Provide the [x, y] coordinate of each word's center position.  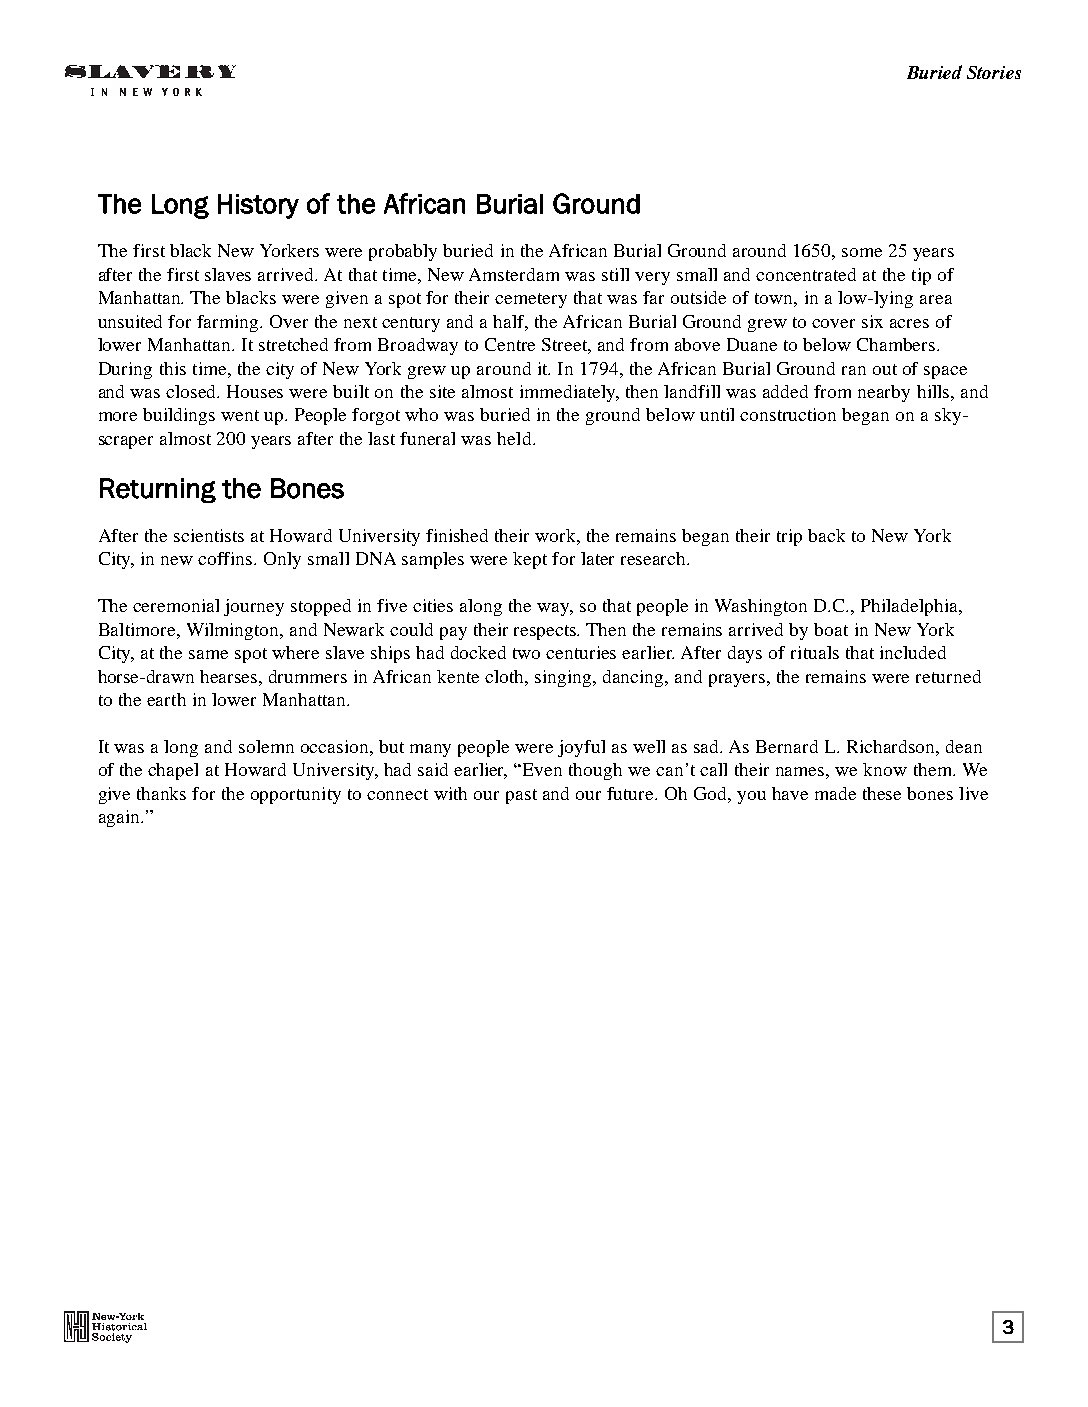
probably [403, 252]
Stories [994, 72]
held [515, 438]
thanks [161, 793]
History [258, 206]
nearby [884, 393]
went [240, 415]
